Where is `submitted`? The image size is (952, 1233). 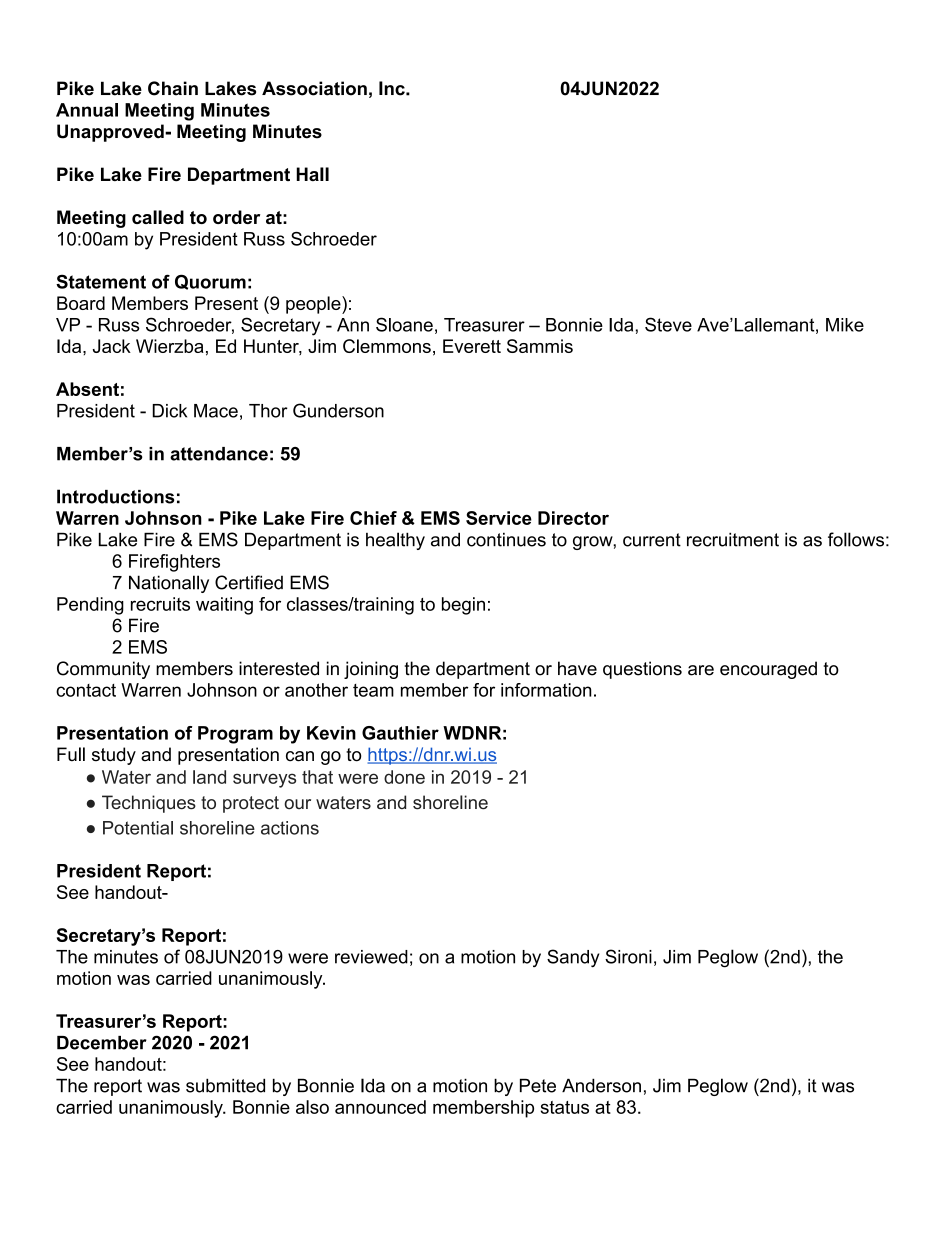
submitted is located at coordinates (225, 1085).
